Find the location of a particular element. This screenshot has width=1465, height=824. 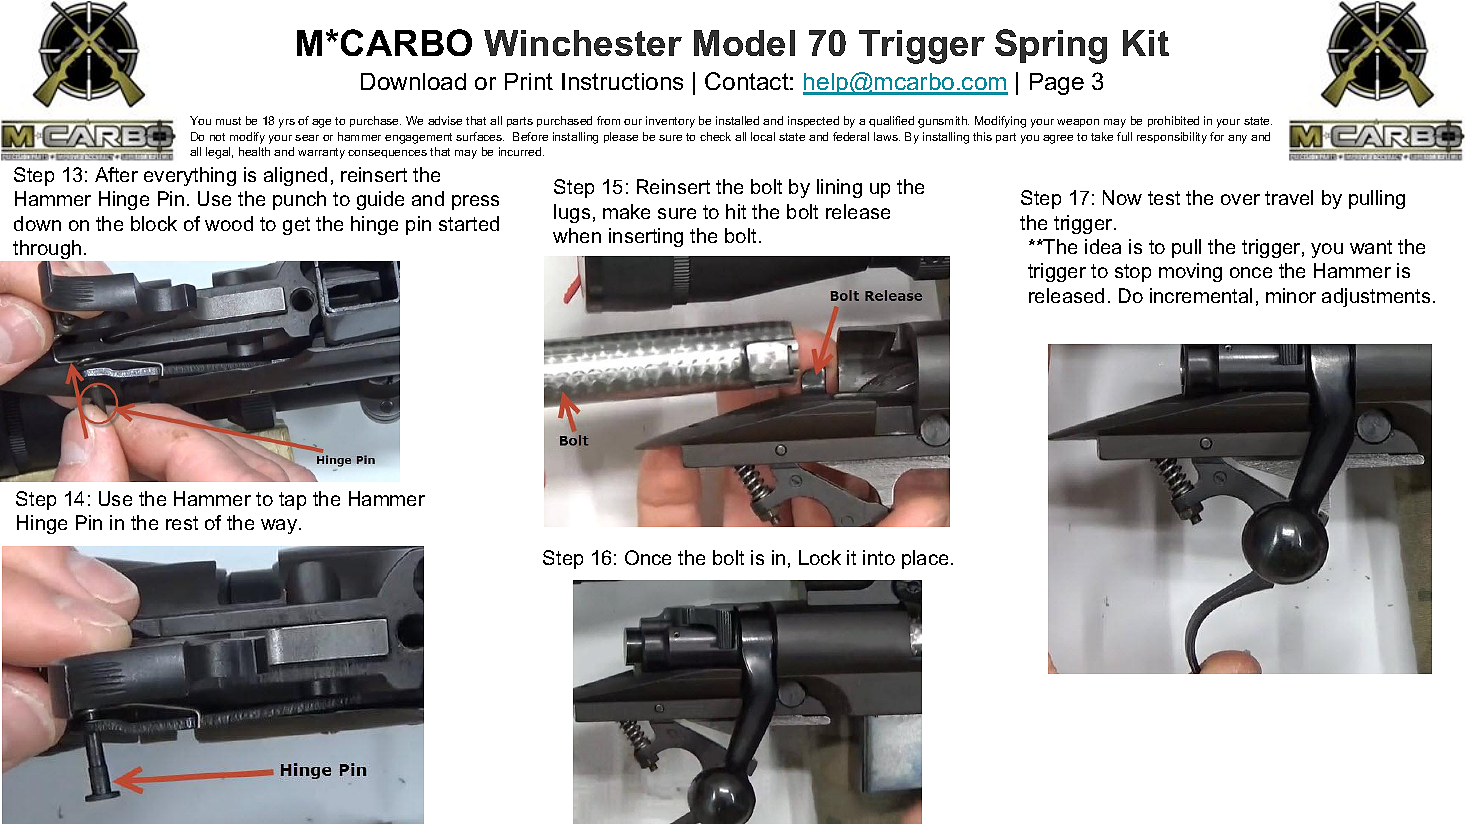

minor is located at coordinates (1291, 295).
